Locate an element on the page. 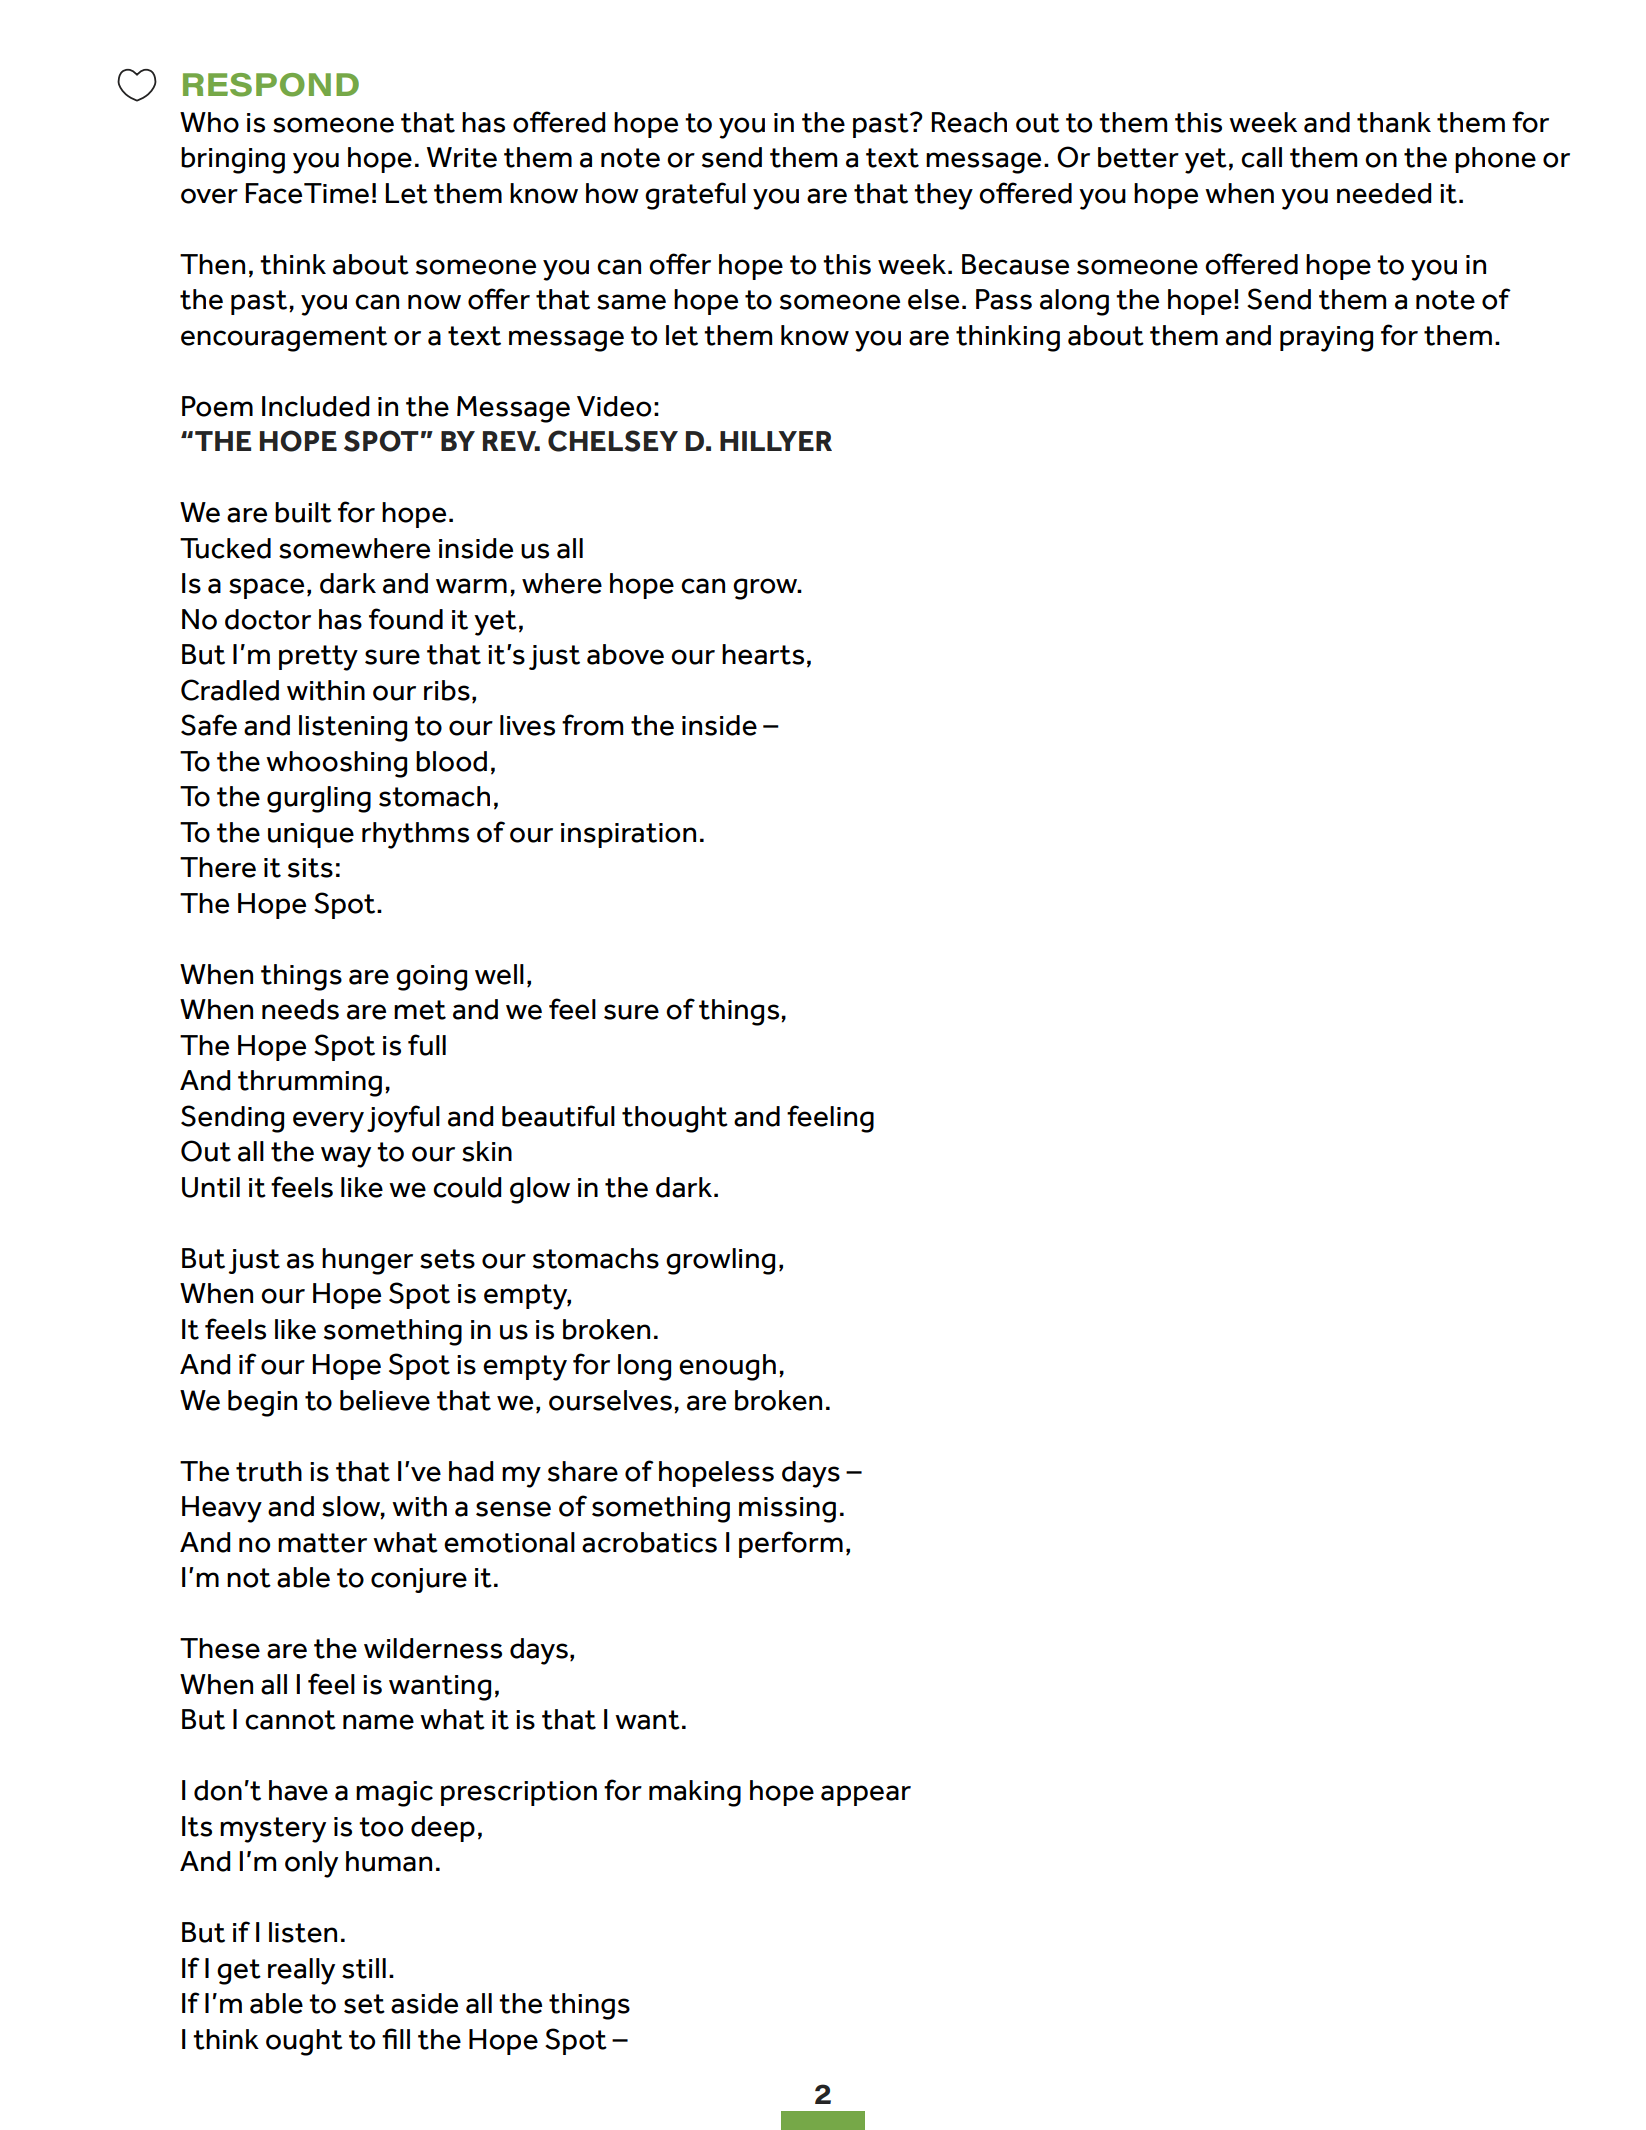  still is located at coordinates (364, 1968).
